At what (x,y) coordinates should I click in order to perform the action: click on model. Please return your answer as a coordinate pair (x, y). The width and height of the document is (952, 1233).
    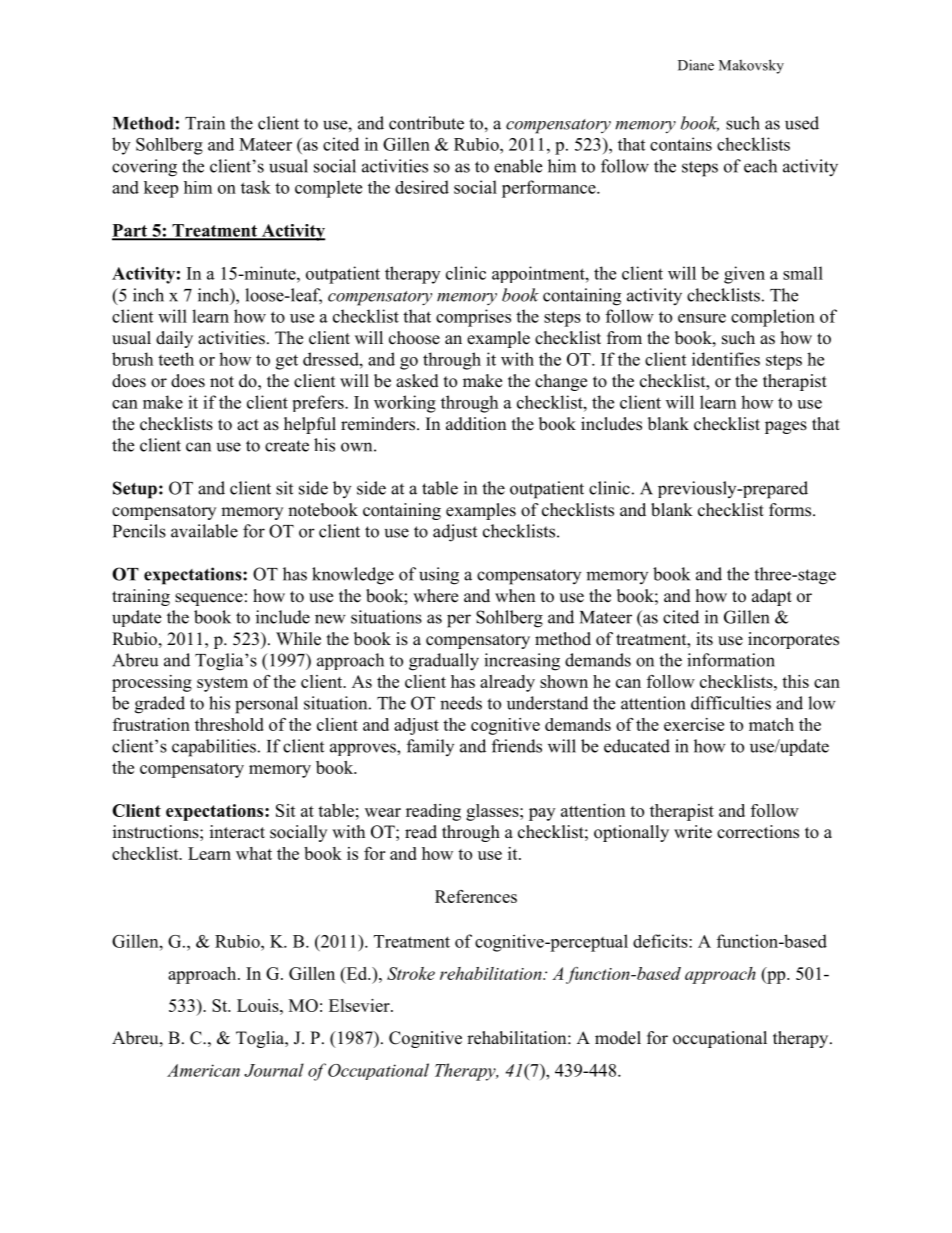
    Looking at the image, I should click on (618, 1038).
